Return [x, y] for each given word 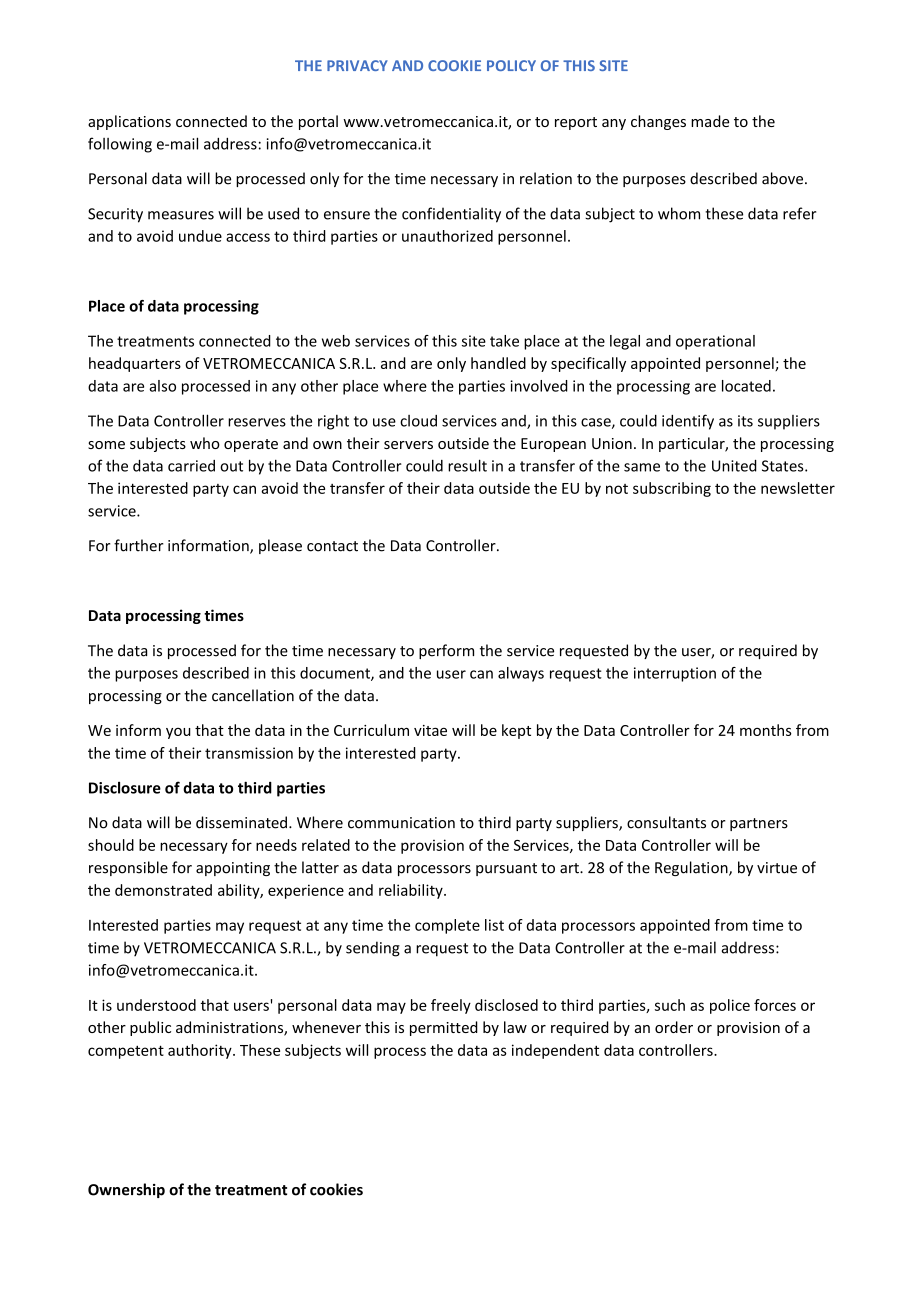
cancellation [253, 695]
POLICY [511, 65]
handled [498, 363]
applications [129, 122]
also [162, 386]
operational [715, 342]
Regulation [692, 868]
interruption [675, 674]
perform [446, 651]
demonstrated [163, 890]
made [710, 121]
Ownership [126, 1190]
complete [447, 926]
